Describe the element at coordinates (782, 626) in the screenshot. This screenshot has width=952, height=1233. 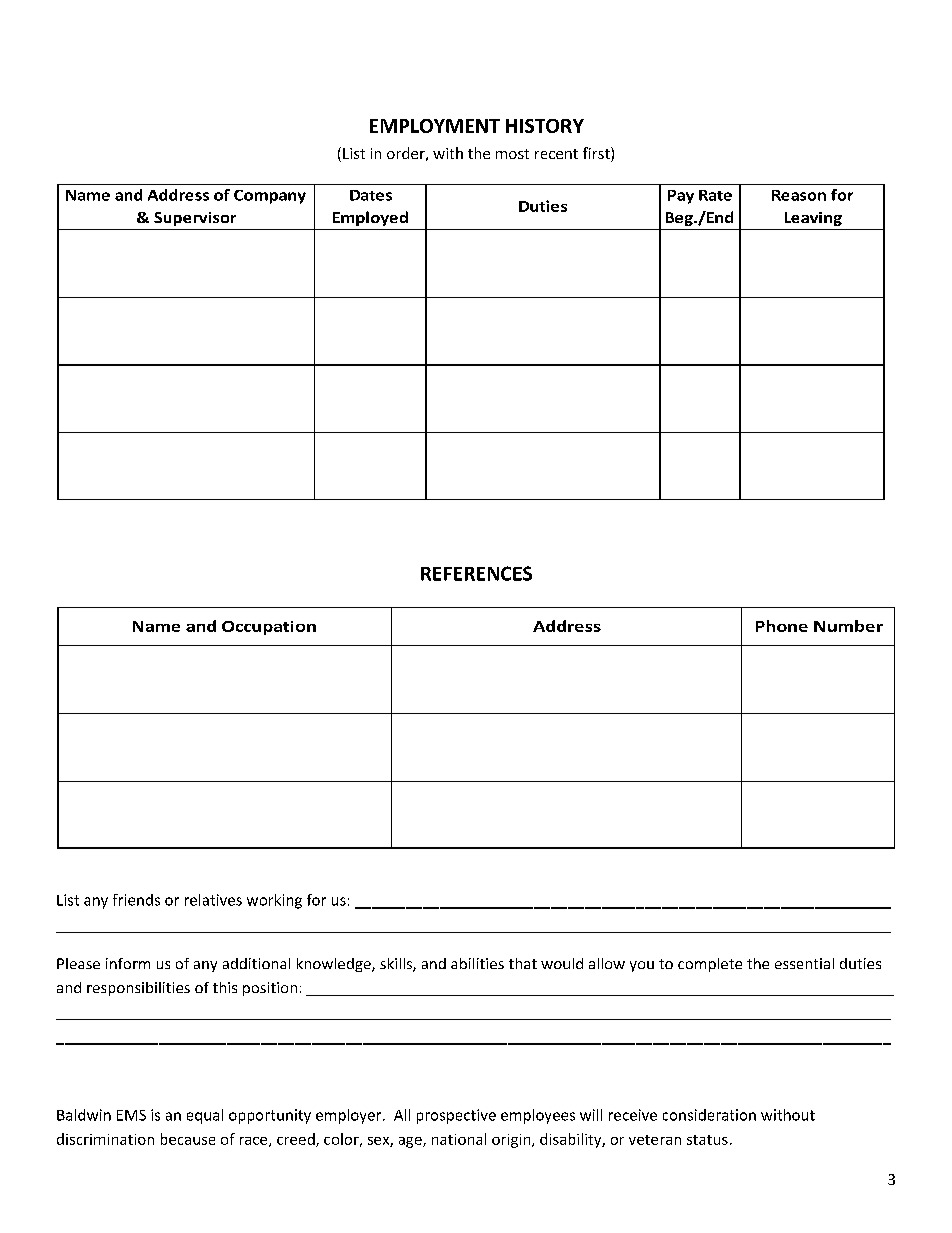
I see `Phone` at that location.
